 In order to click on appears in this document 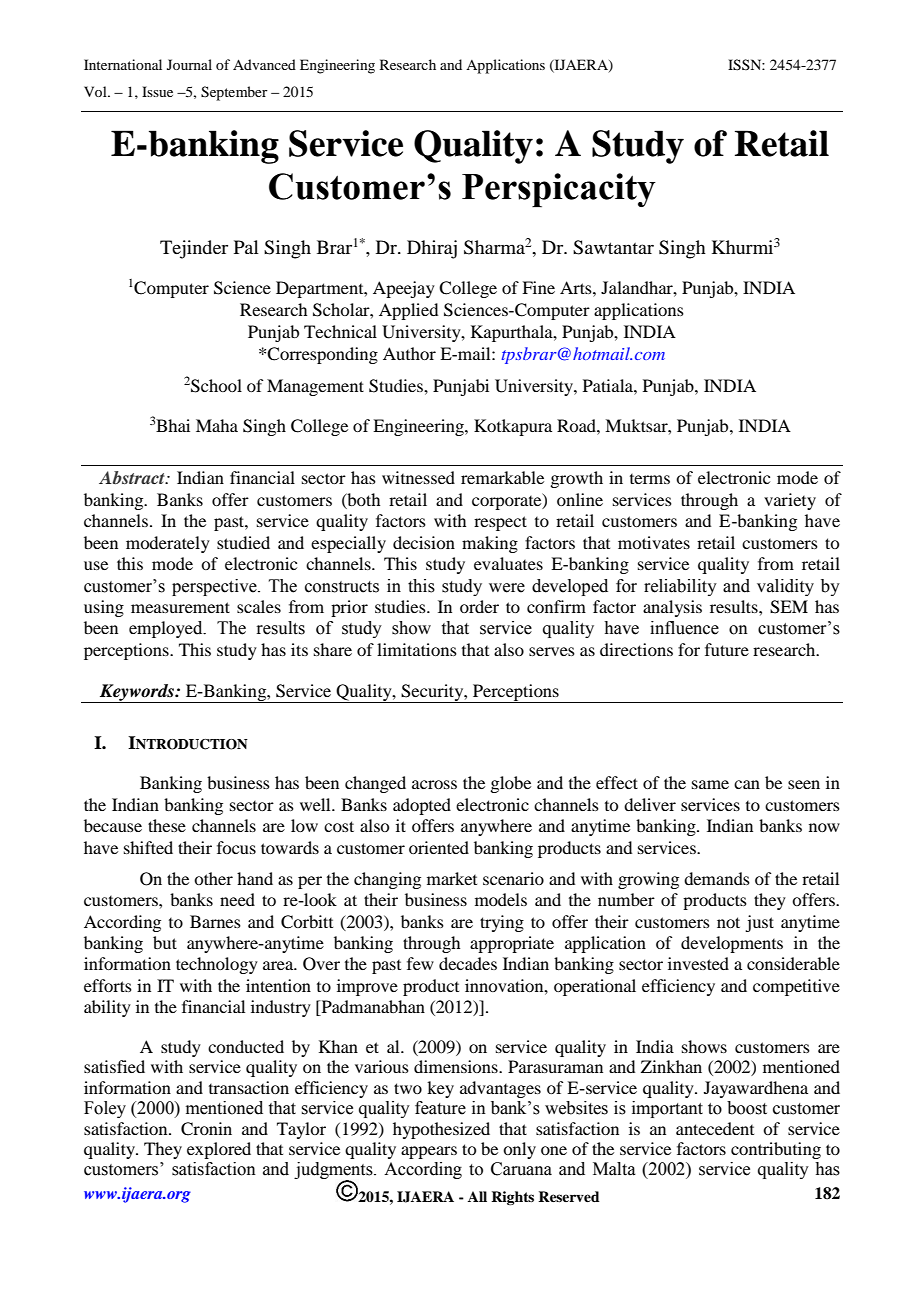, I will do `click(429, 1152)`.
